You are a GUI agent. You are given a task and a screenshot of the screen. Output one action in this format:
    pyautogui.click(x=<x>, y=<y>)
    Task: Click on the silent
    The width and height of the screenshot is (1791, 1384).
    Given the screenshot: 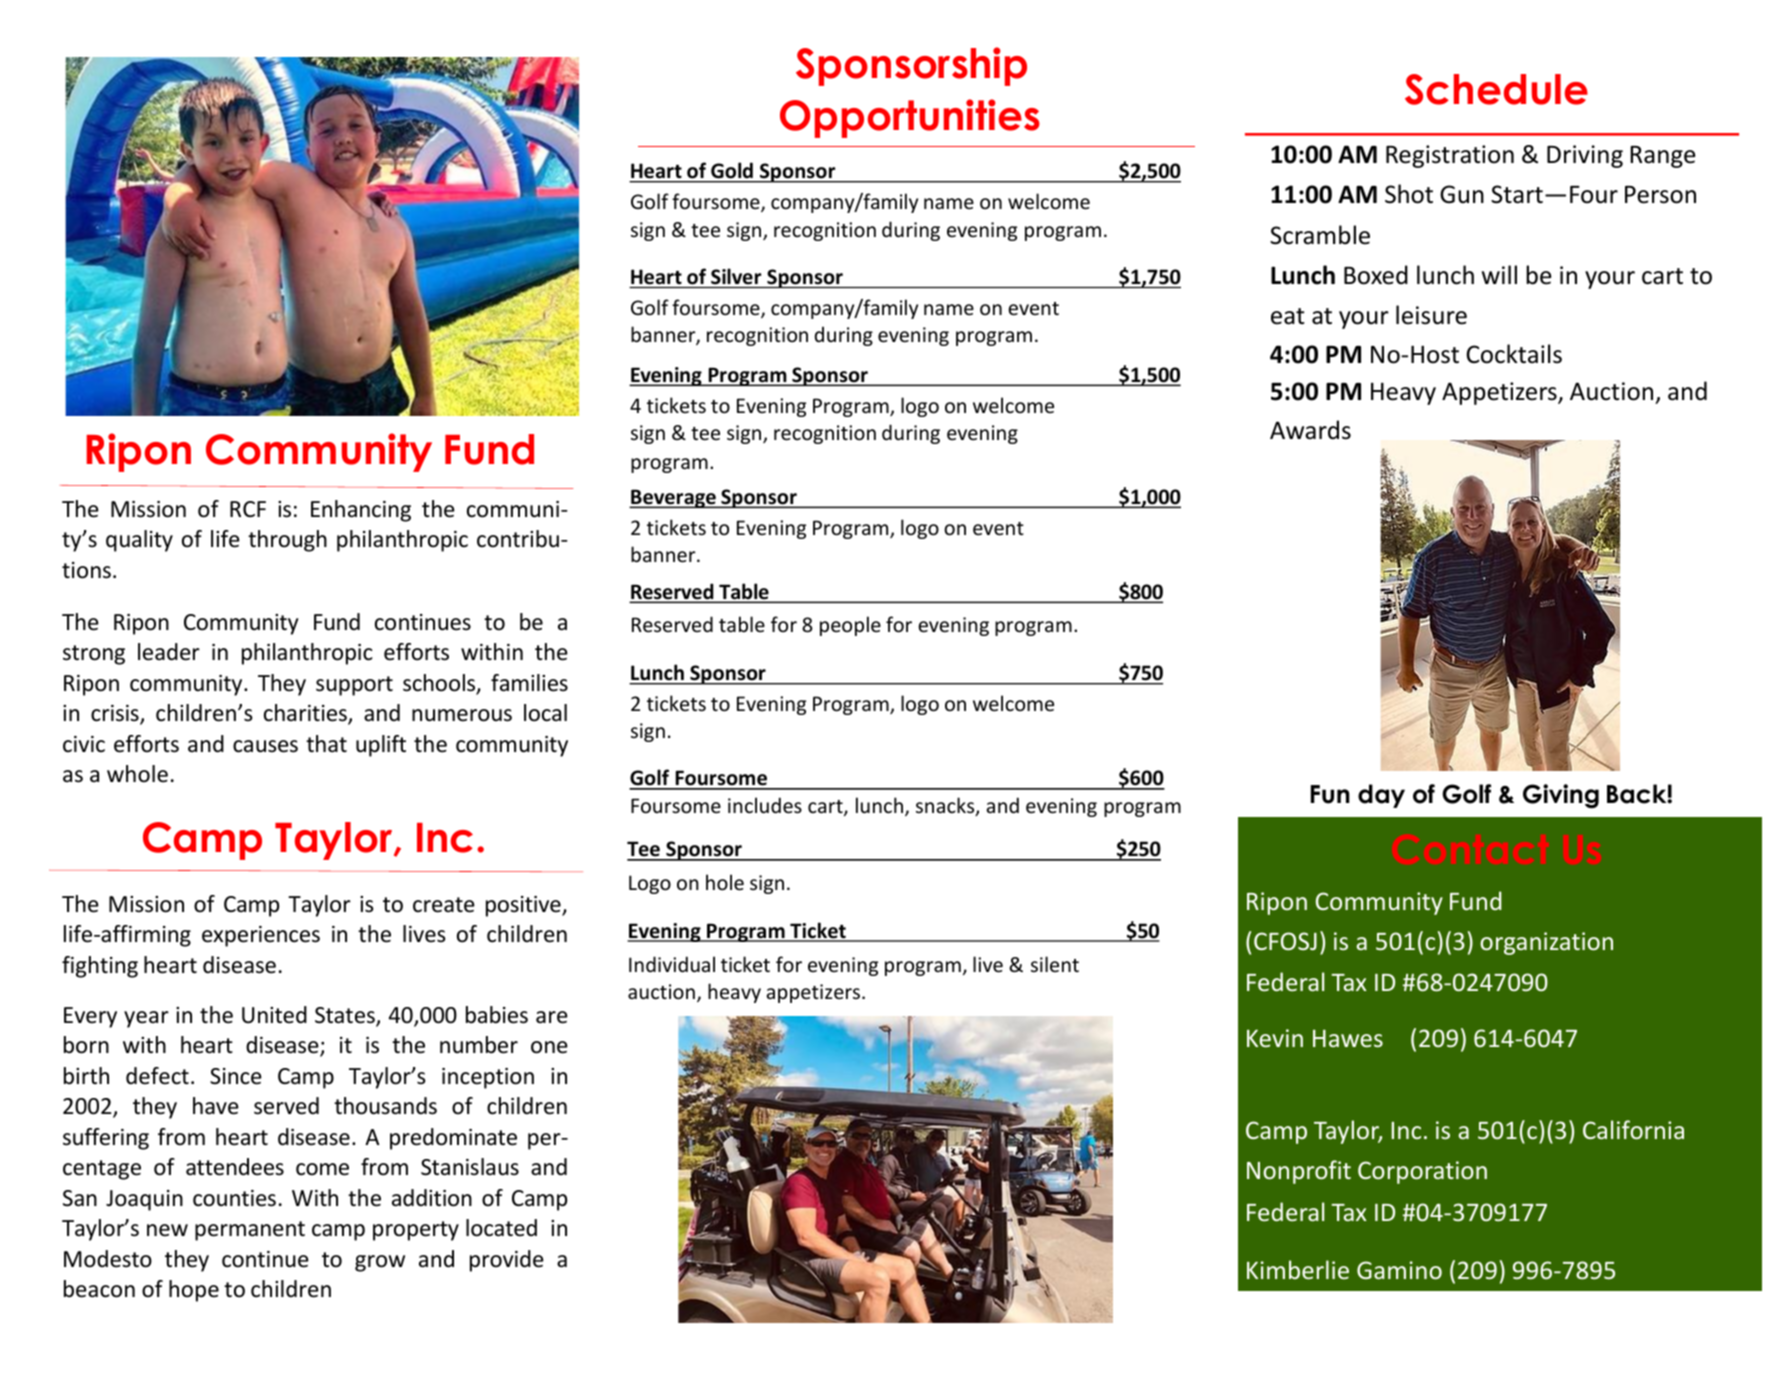 What is the action you would take?
    pyautogui.click(x=1055, y=964)
